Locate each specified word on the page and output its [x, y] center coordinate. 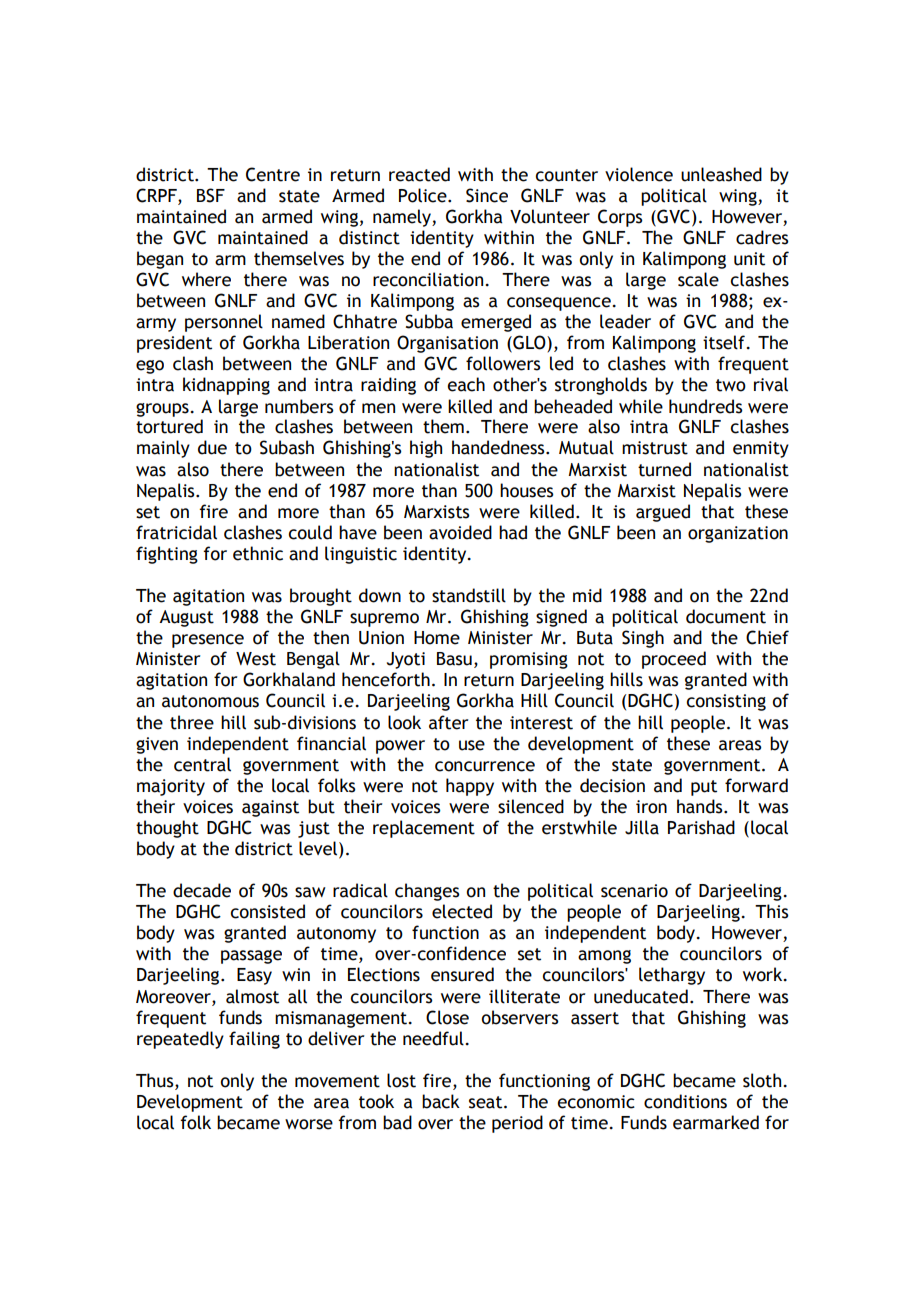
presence [208, 641]
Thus [156, 1081]
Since [487, 195]
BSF [211, 195]
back [441, 1101]
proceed [674, 660]
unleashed [721, 174]
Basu [454, 659]
